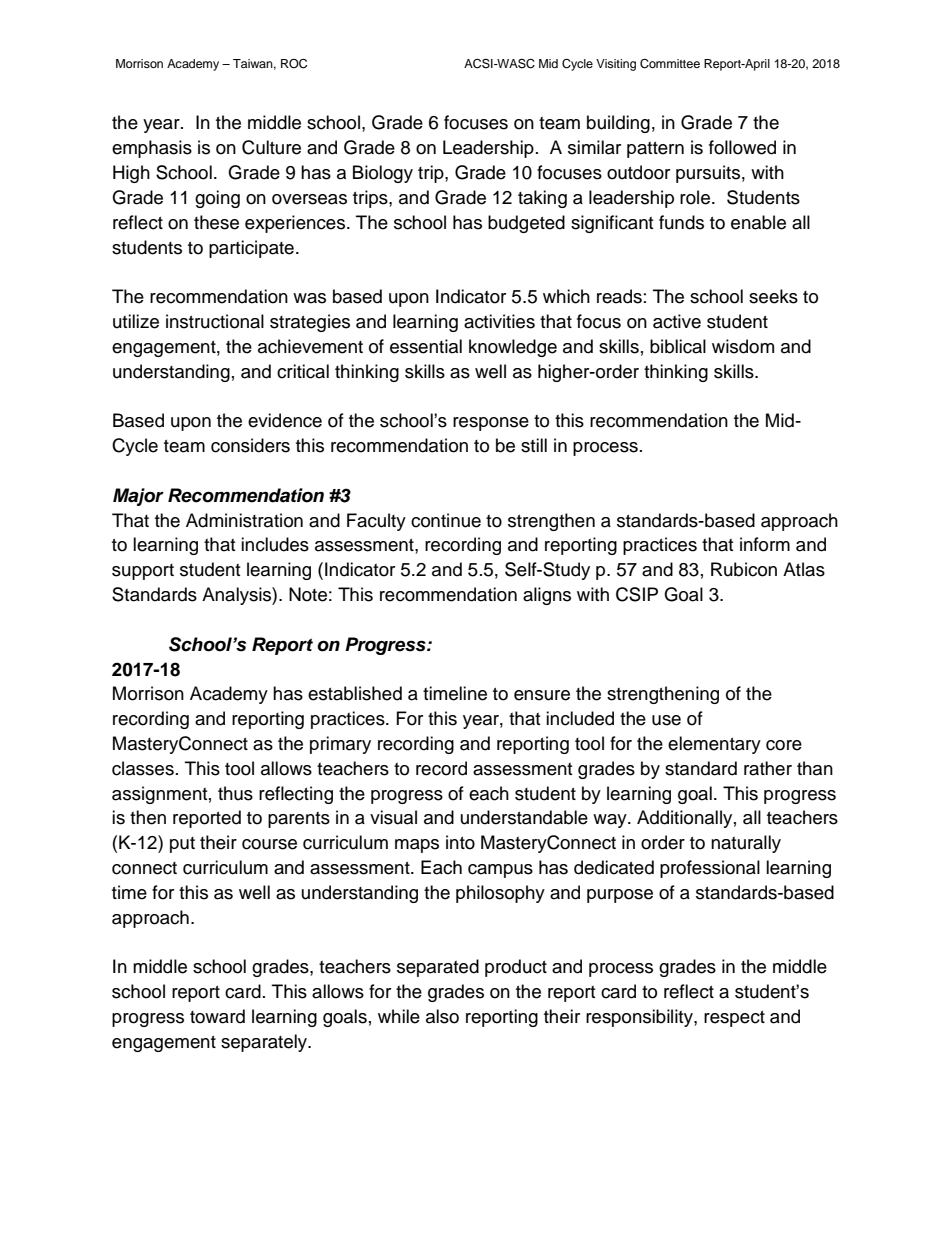  I want to click on also, so click(442, 1016).
